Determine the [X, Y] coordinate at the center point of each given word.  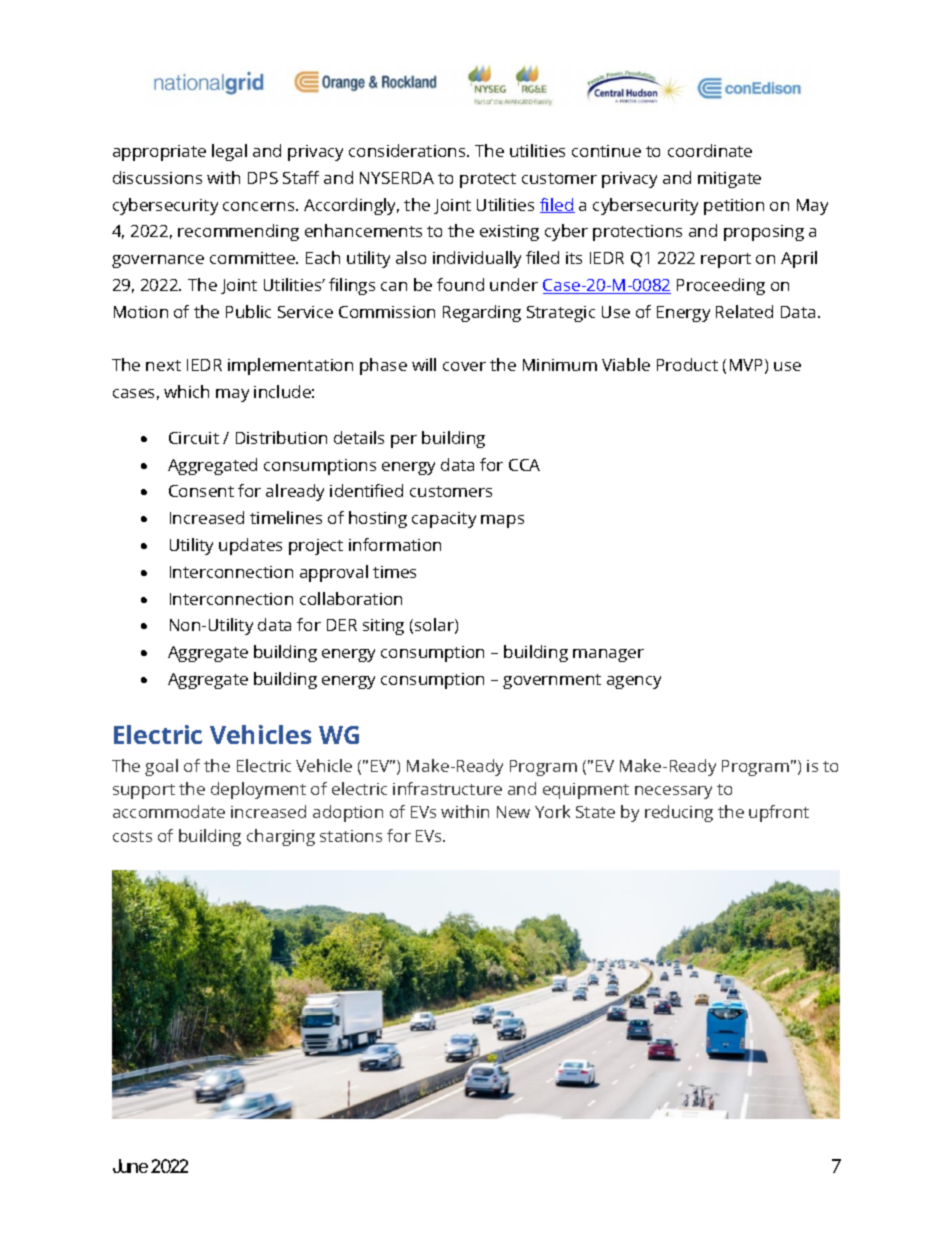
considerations [408, 150]
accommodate [169, 811]
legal [229, 152]
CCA [524, 465]
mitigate [729, 180]
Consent [201, 491]
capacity [444, 520]
